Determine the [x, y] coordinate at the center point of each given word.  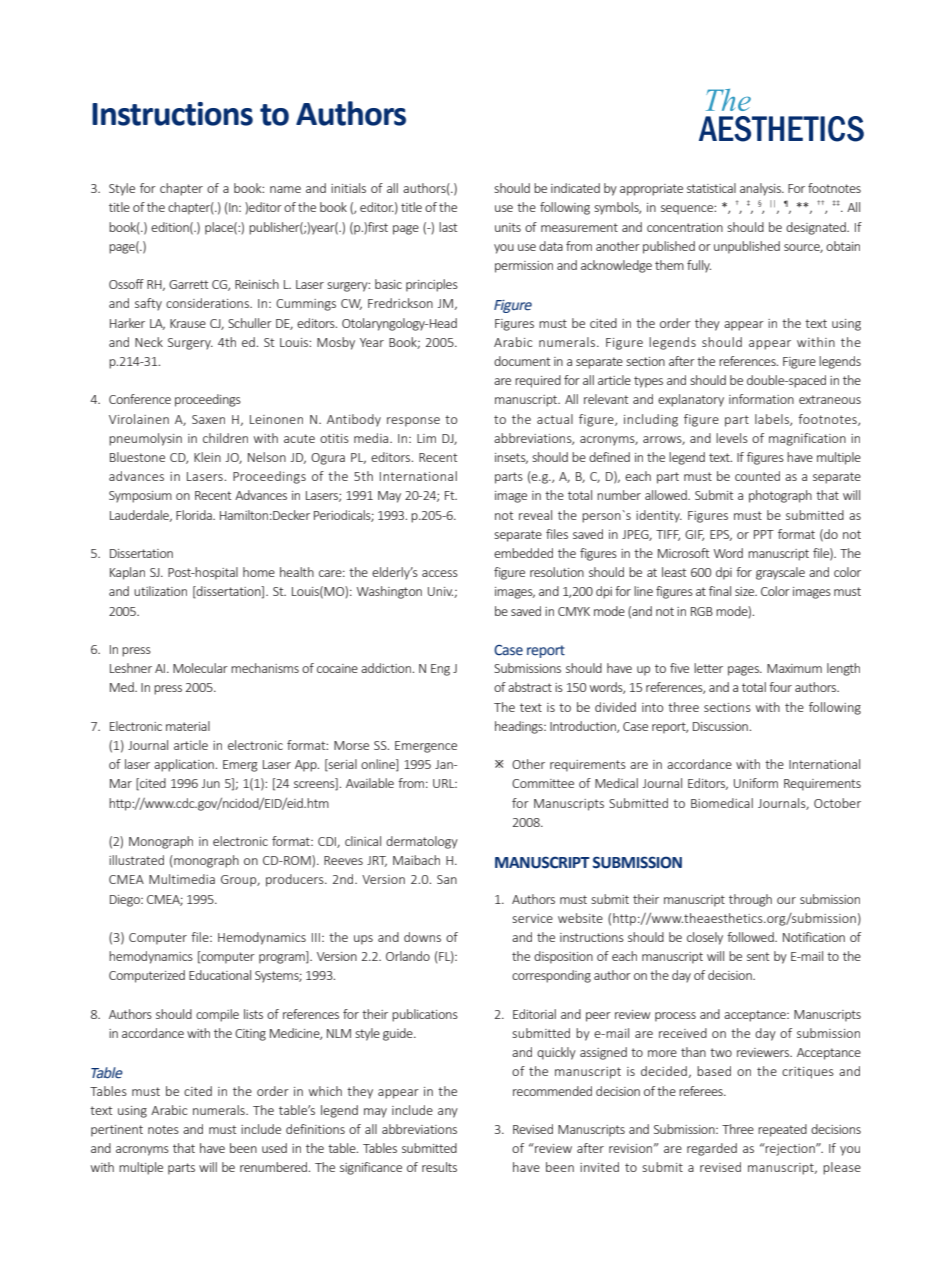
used [274, 1148]
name [285, 189]
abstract [530, 687]
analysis [761, 189]
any [448, 1113]
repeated [782, 1130]
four [780, 687]
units [508, 227]
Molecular [200, 668]
